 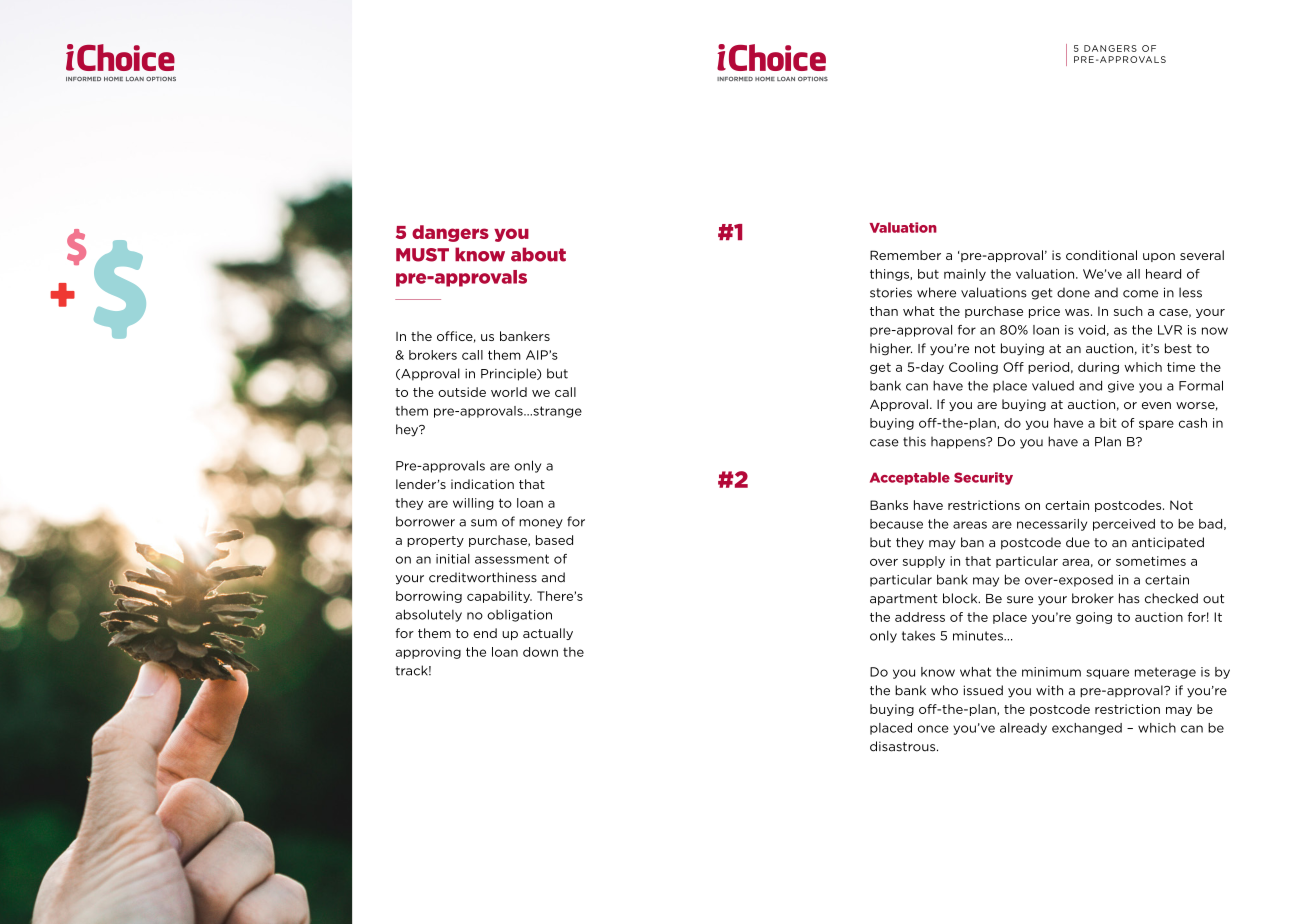 I want to click on creditworthiness, so click(x=483, y=577).
